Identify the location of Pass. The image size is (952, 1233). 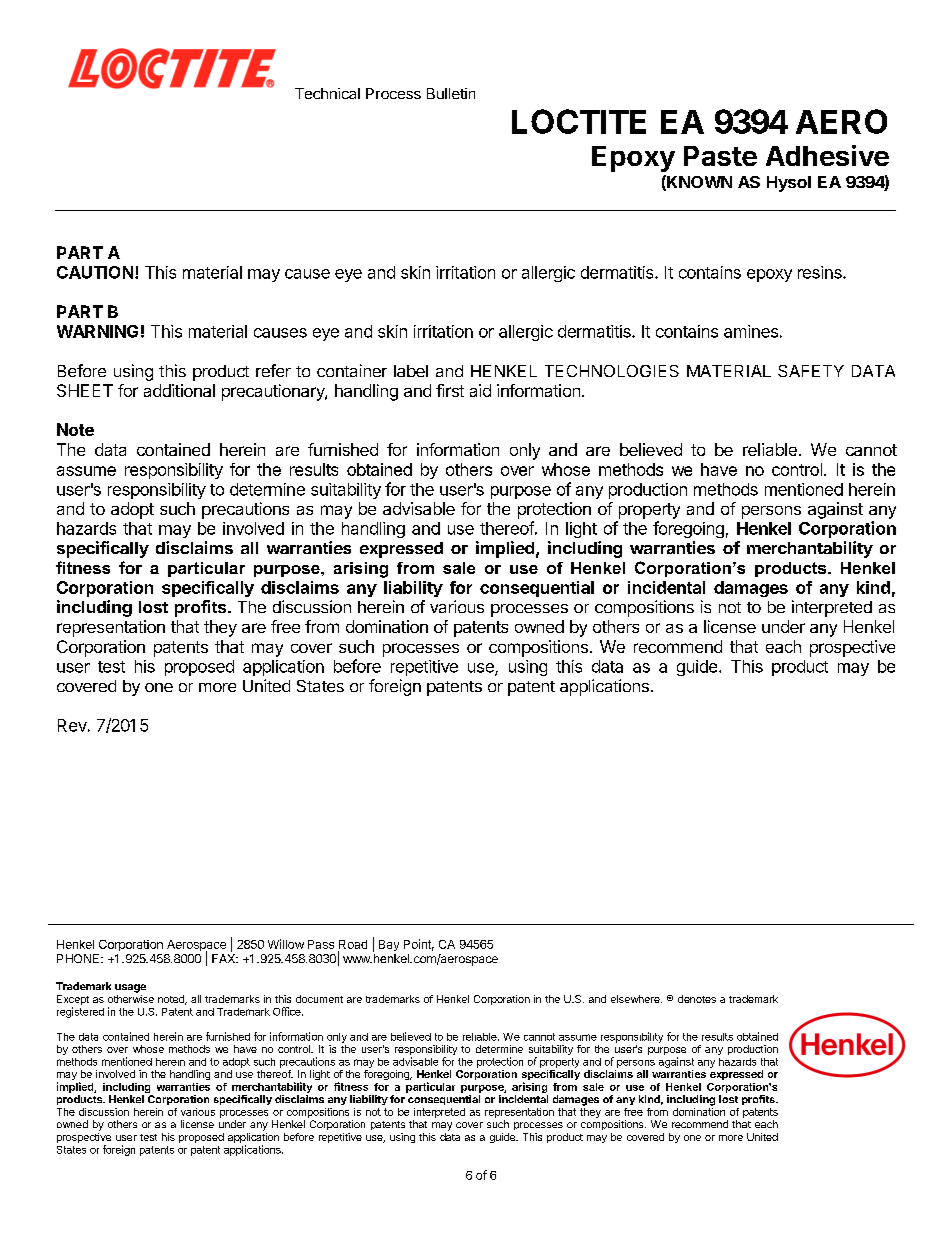
(321, 944).
